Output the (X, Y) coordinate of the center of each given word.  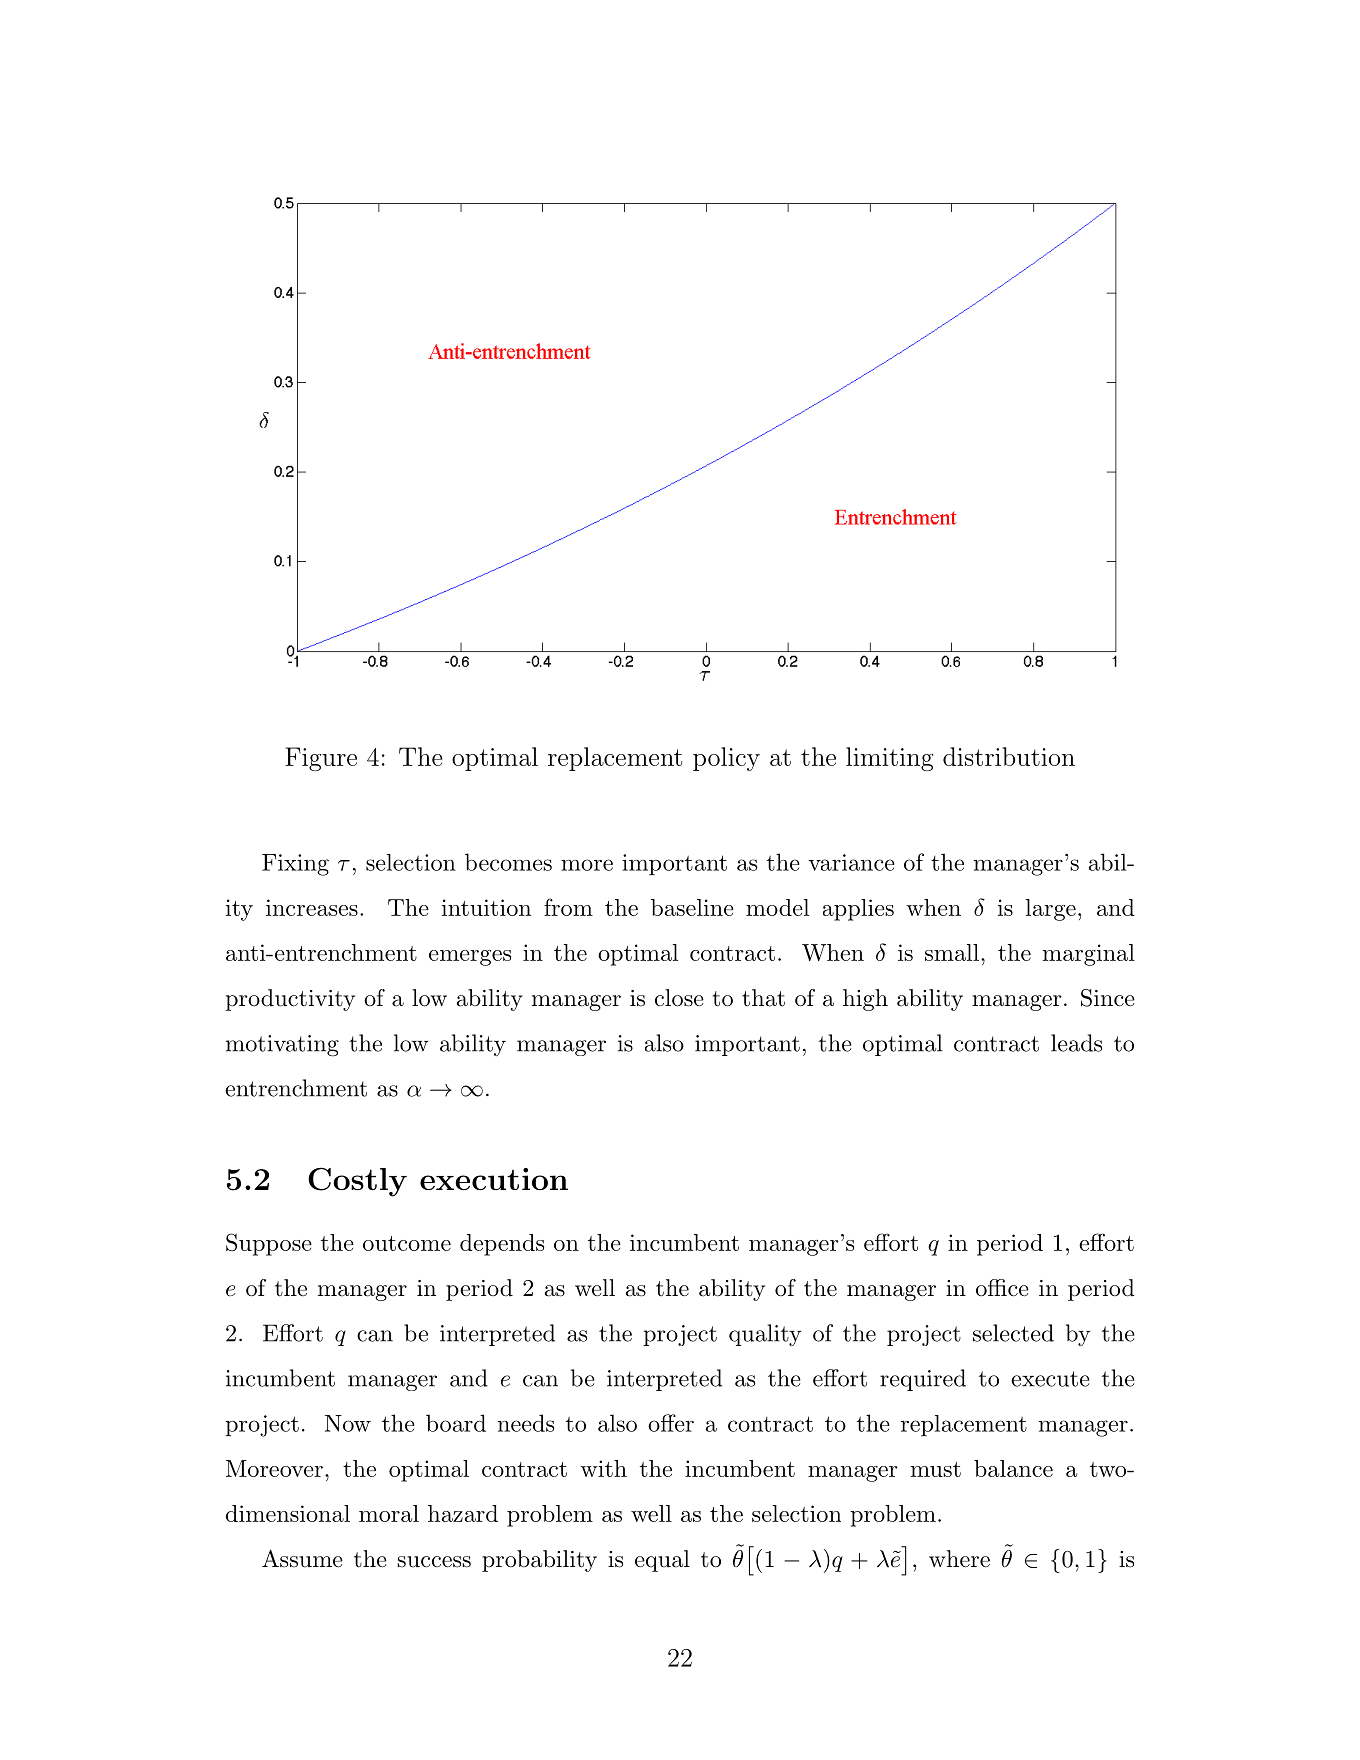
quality (765, 1335)
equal (662, 1561)
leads (1076, 1043)
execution (494, 1179)
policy (726, 759)
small (952, 952)
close (679, 998)
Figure (321, 759)
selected (1013, 1333)
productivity (290, 1000)
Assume (302, 1558)
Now (348, 1423)
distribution (1009, 756)
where (959, 1559)
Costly (357, 1182)
